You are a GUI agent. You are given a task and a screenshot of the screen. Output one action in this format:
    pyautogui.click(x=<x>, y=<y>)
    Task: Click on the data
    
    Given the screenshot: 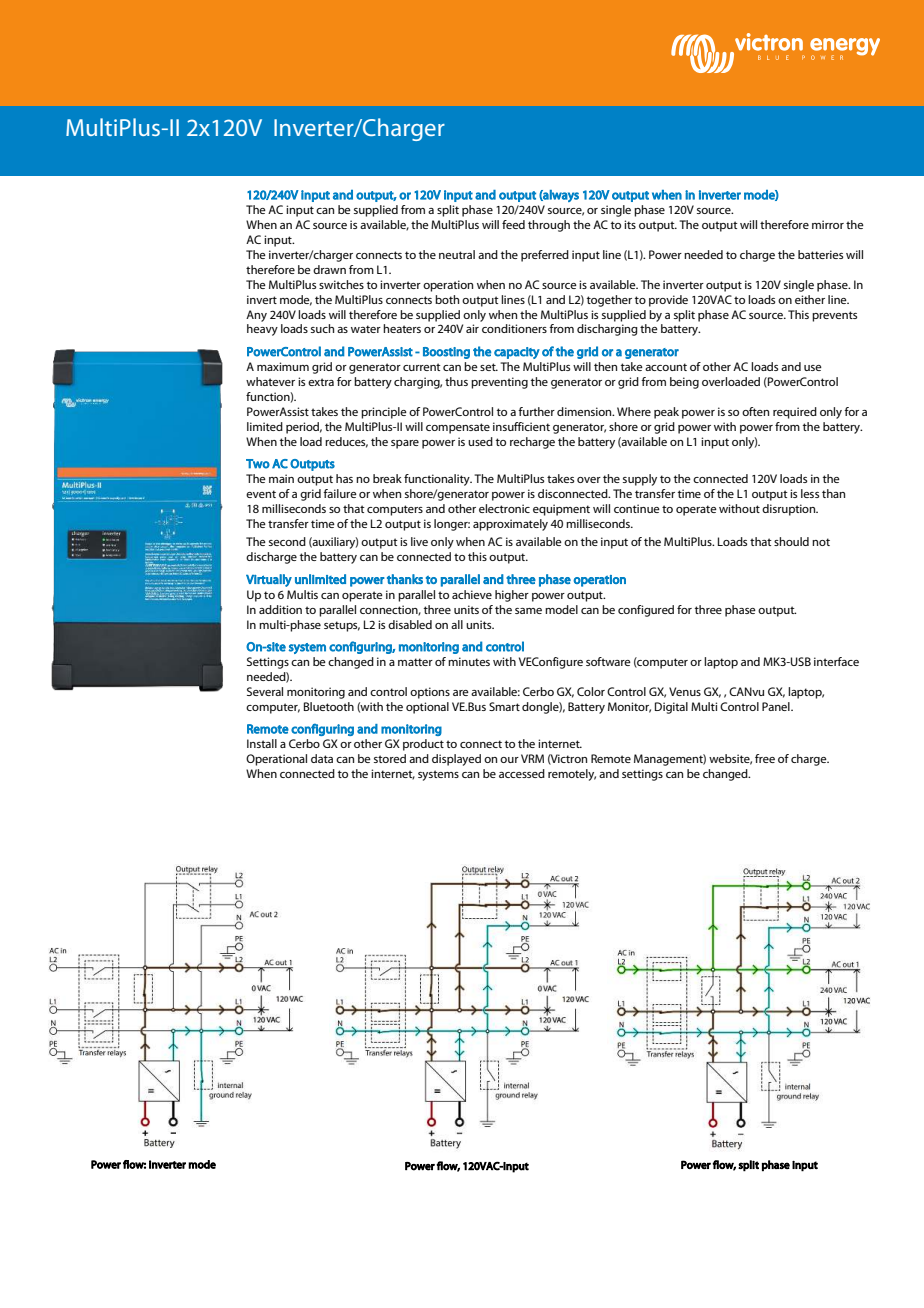 What is the action you would take?
    pyautogui.click(x=322, y=758)
